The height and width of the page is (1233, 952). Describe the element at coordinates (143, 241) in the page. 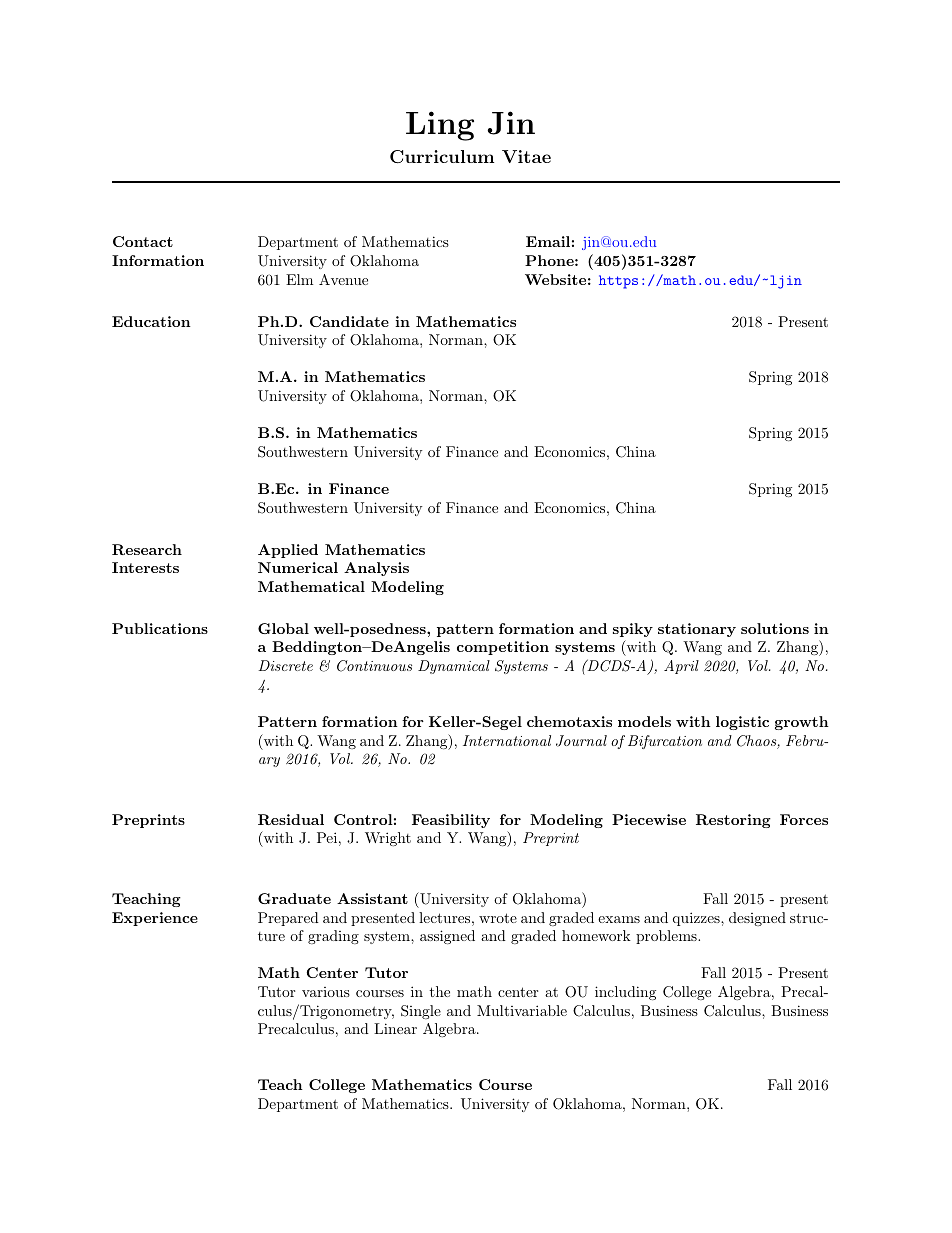

I see `Contact` at that location.
